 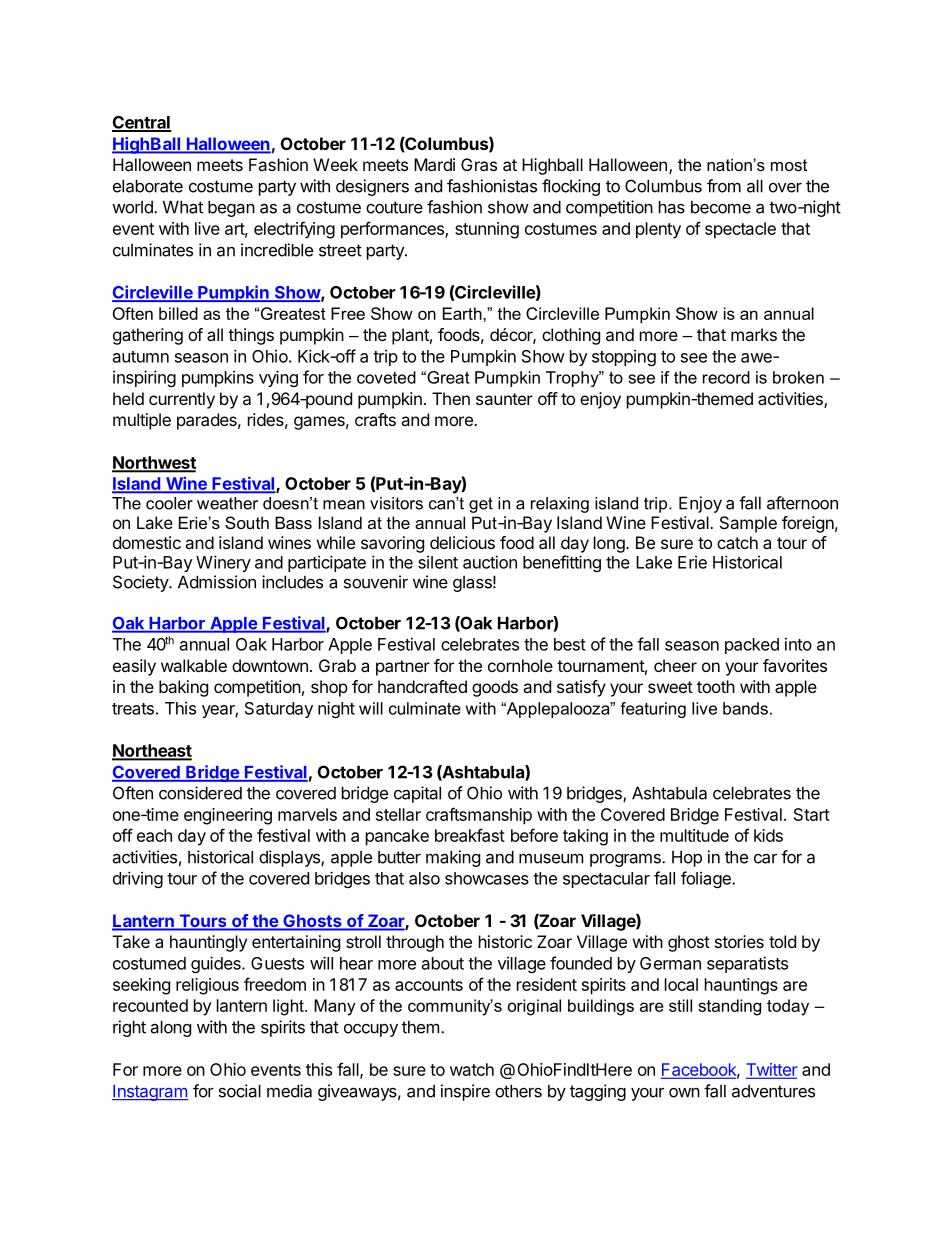 What do you see at coordinates (490, 562) in the page?
I see `auction` at bounding box center [490, 562].
